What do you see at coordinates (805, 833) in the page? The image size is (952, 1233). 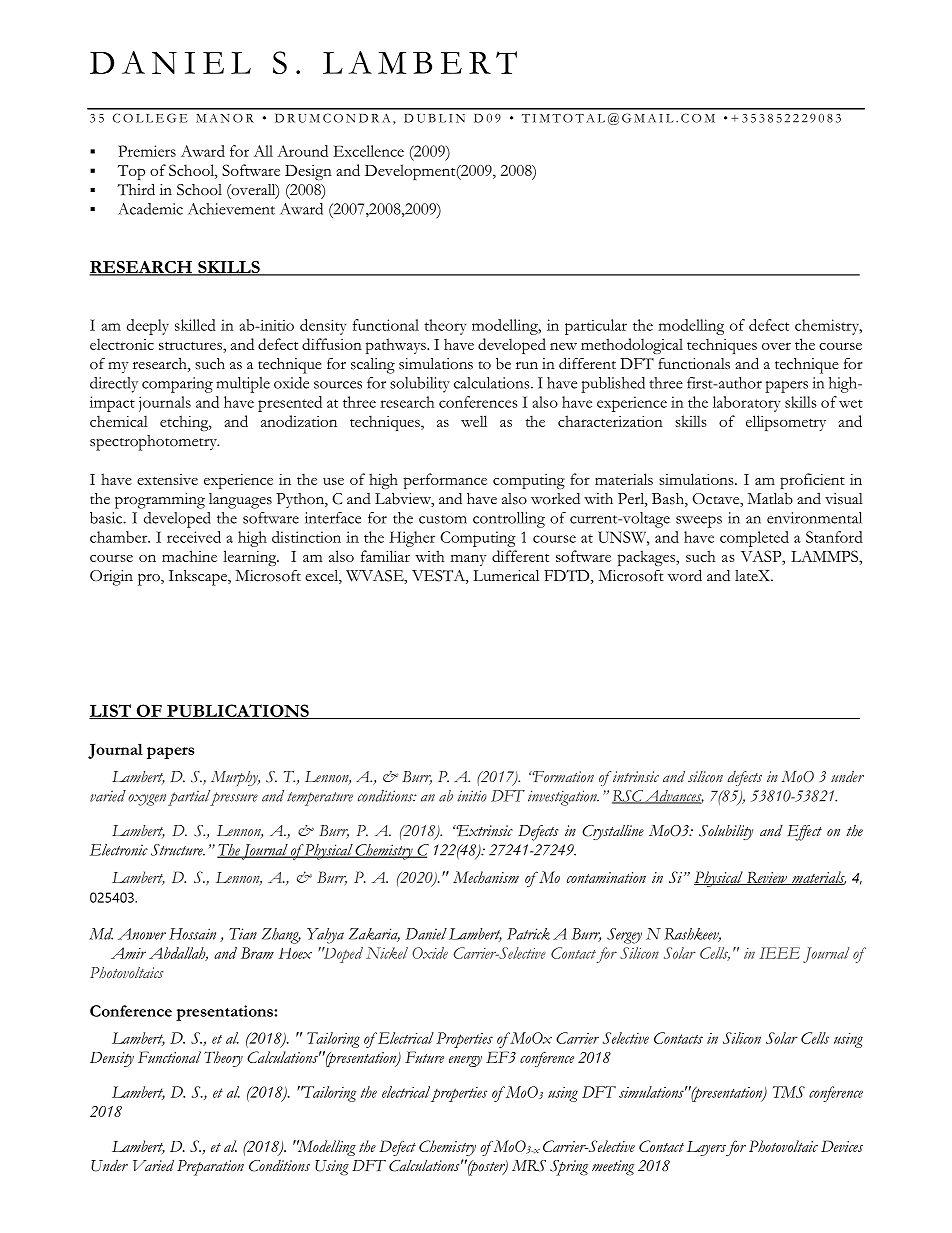 I see `Effect` at bounding box center [805, 833].
